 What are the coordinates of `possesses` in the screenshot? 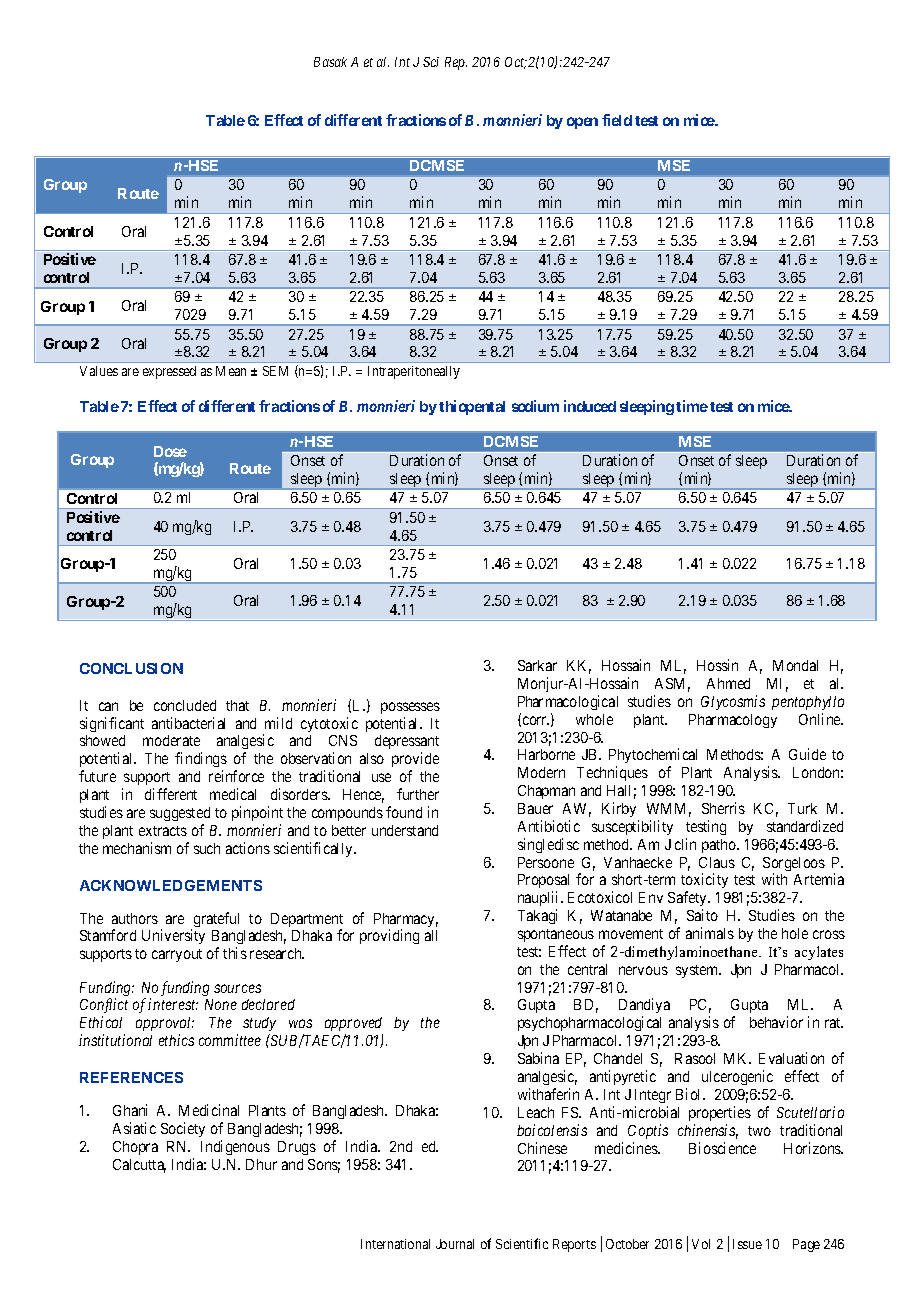 It's located at (410, 708).
